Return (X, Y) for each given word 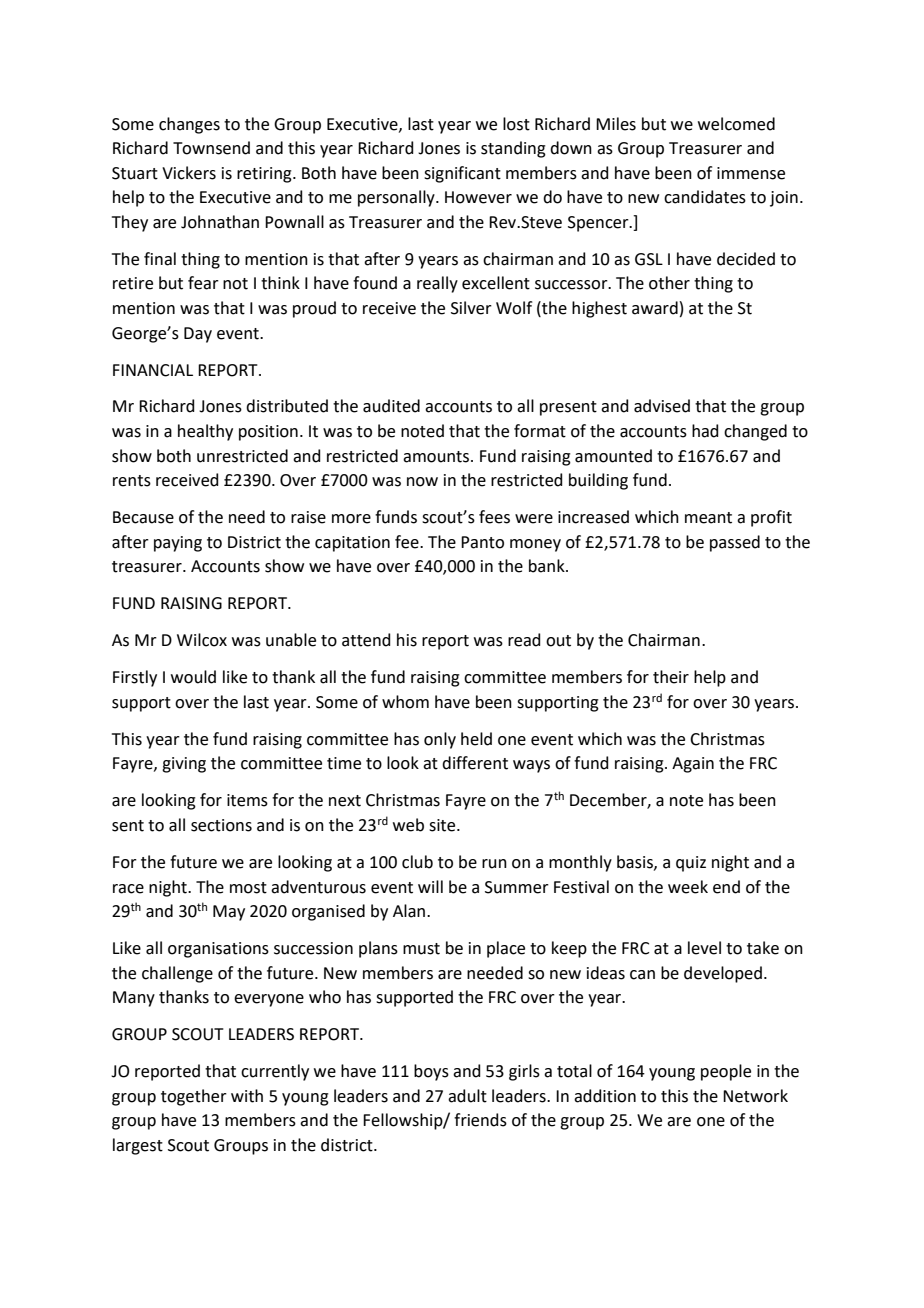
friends (480, 1120)
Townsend (211, 148)
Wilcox (202, 640)
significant (462, 174)
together (194, 1097)
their (671, 677)
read (524, 640)
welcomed (736, 124)
